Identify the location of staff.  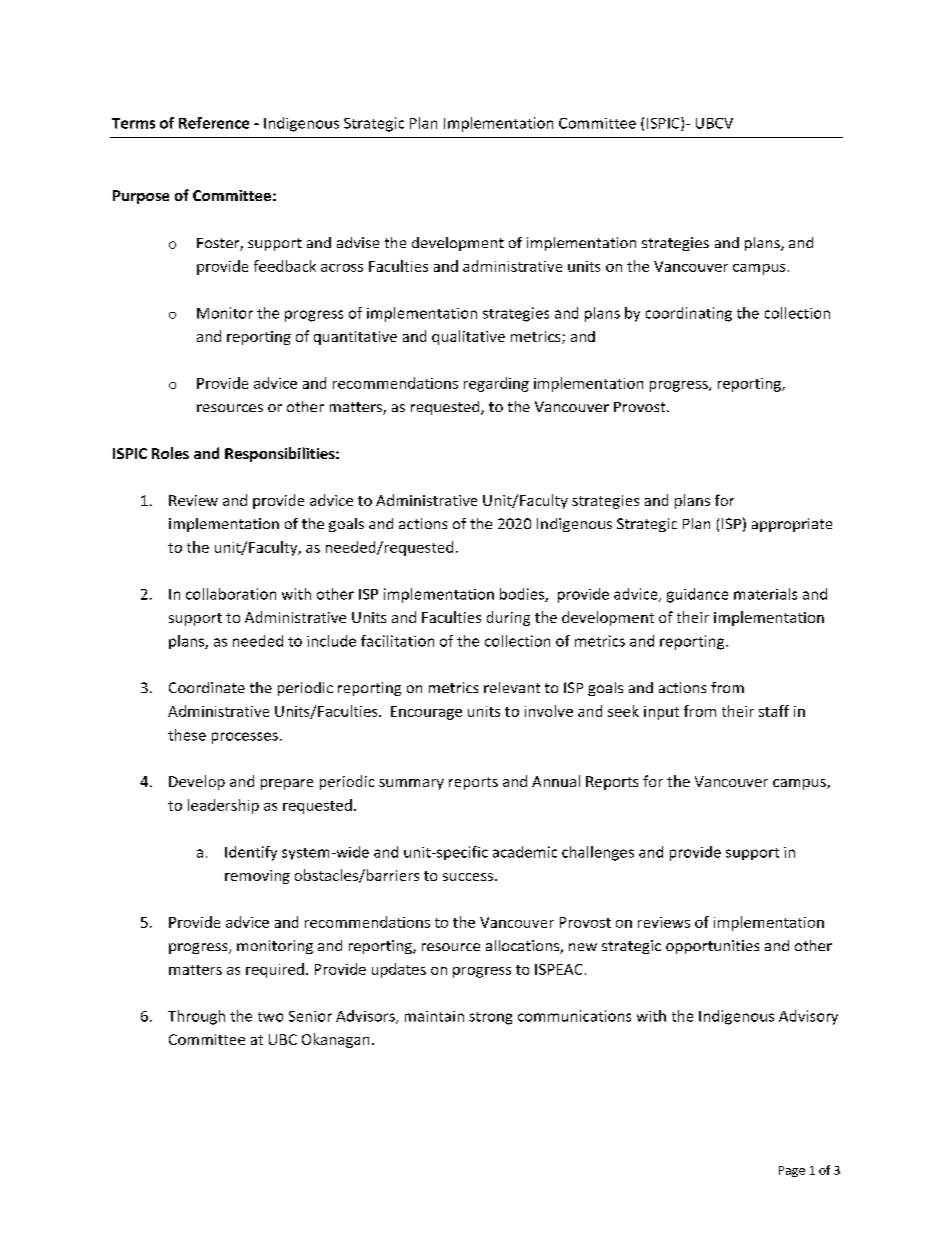
(774, 711).
